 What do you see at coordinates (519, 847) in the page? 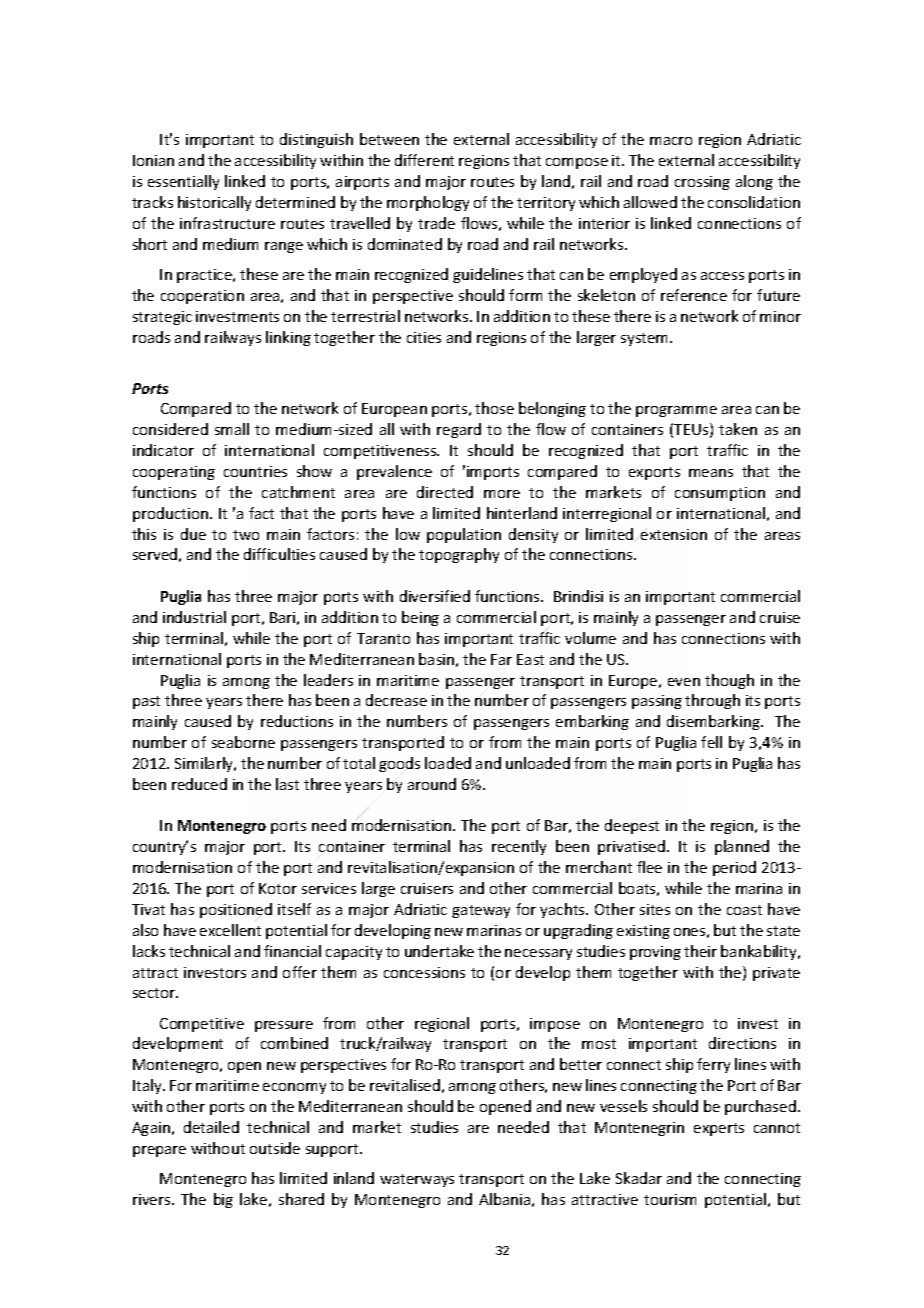
I see `recently` at bounding box center [519, 847].
